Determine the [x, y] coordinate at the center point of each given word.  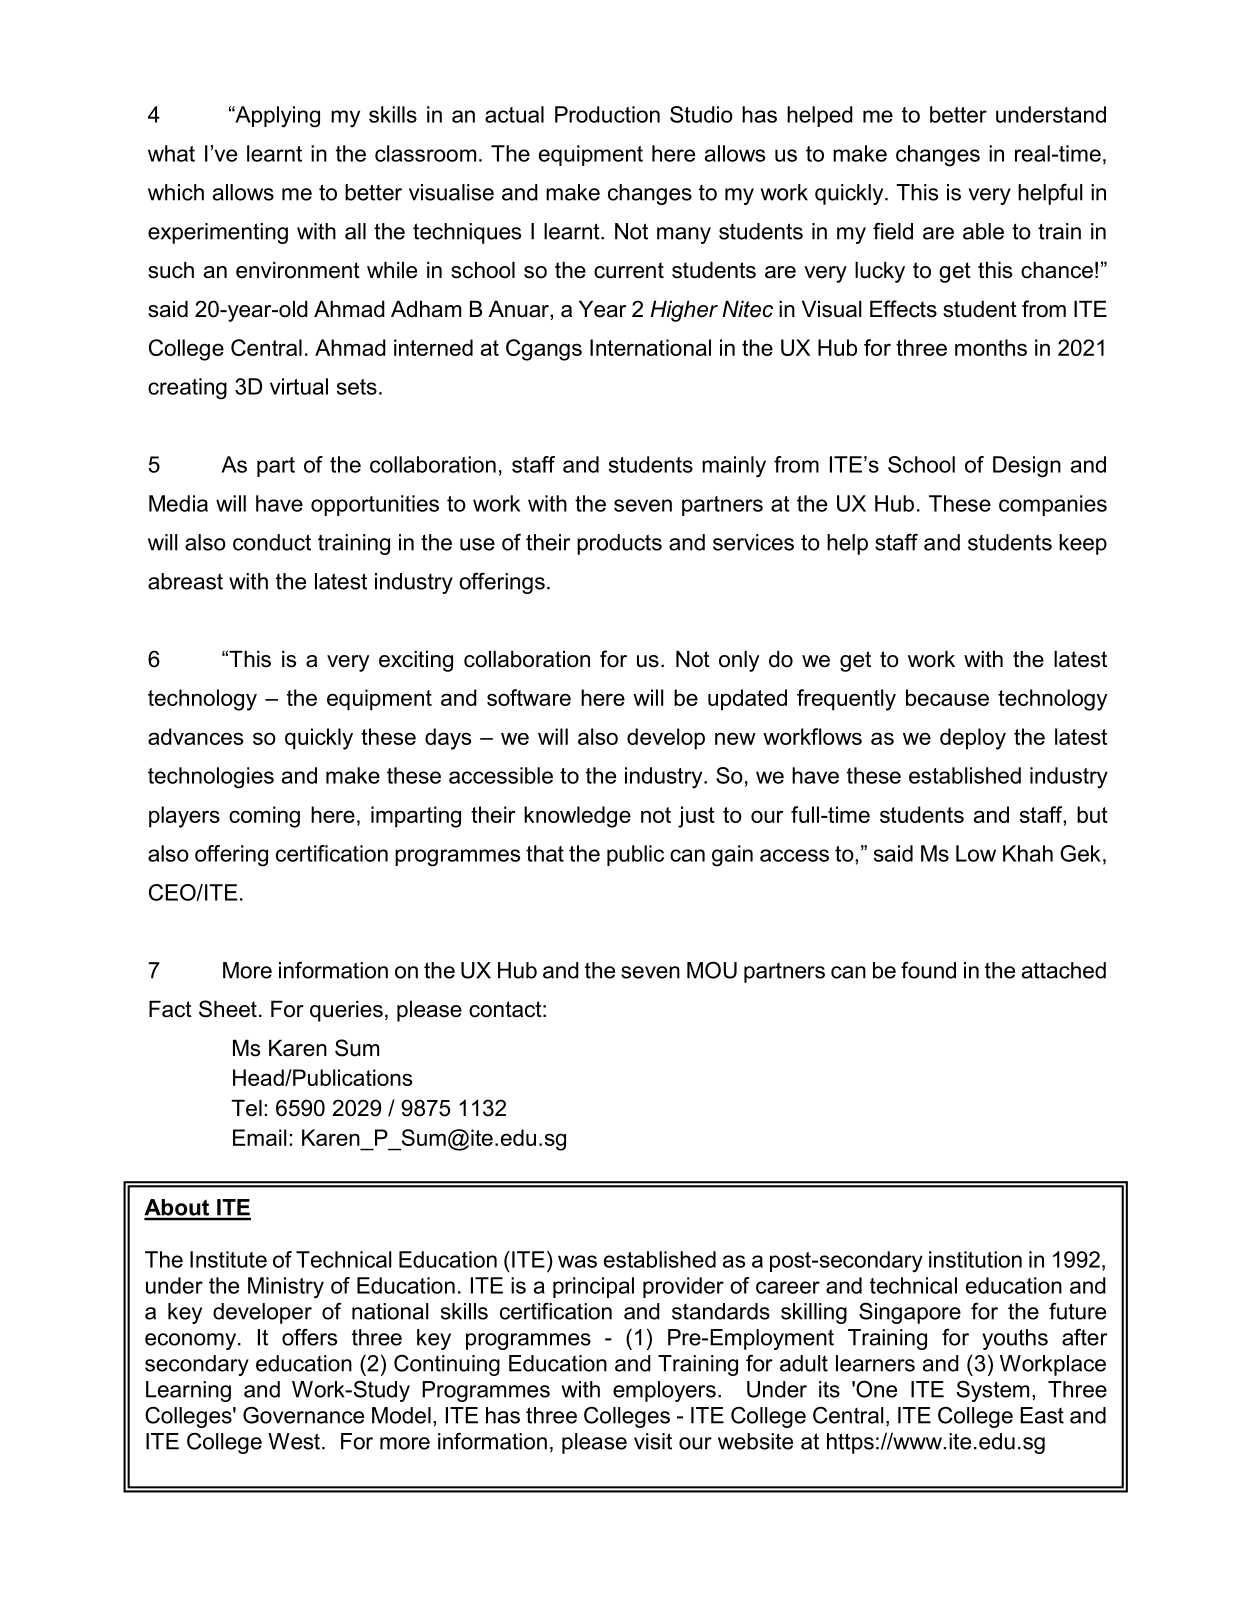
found [928, 970]
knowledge [577, 817]
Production [607, 114]
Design [1027, 467]
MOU [712, 970]
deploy [973, 739]
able [983, 231]
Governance [303, 1415]
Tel [246, 1108]
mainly [734, 467]
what [171, 153]
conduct [272, 542]
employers [664, 1391]
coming [264, 817]
